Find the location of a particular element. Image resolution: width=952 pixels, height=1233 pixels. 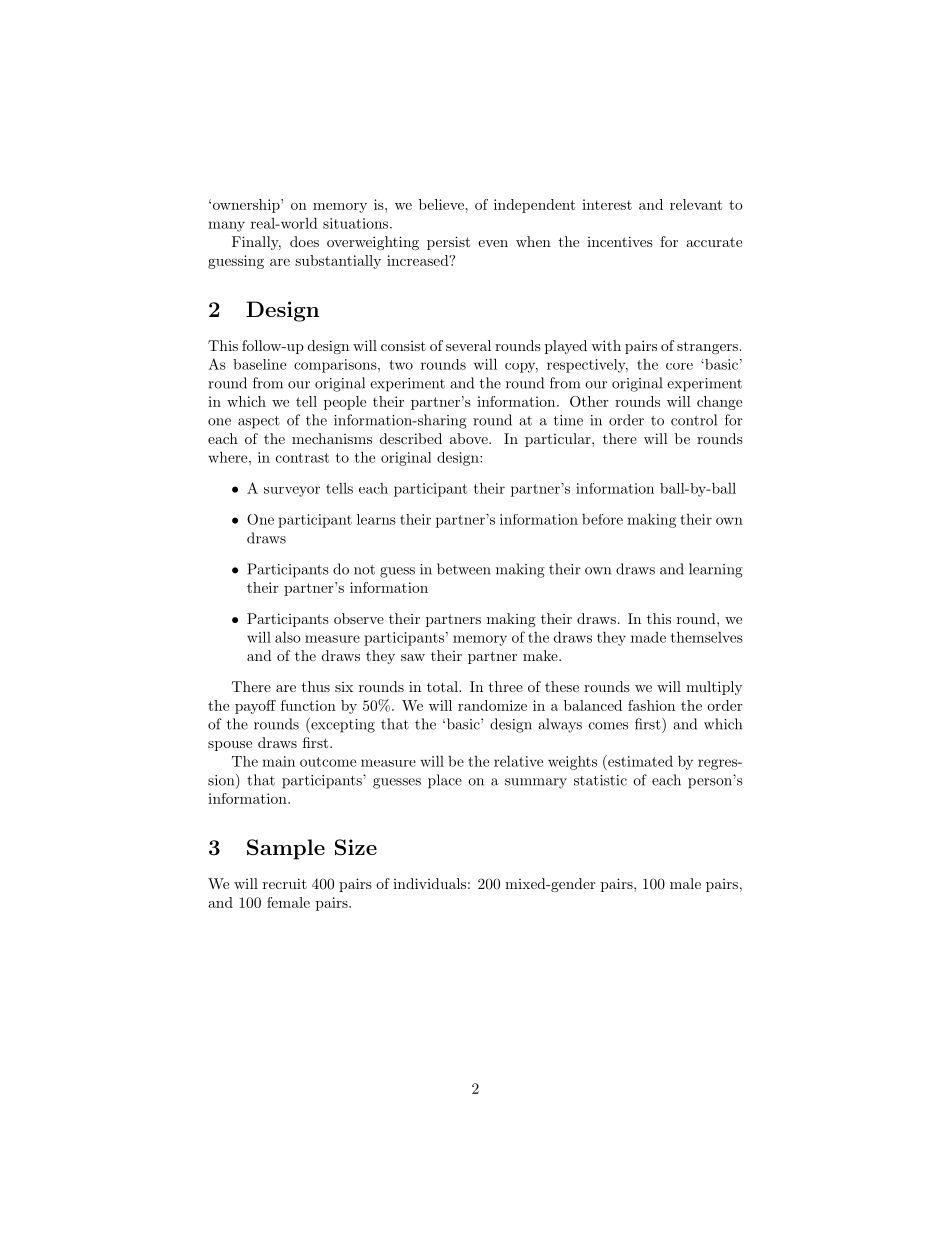

contrast is located at coordinates (302, 458).
